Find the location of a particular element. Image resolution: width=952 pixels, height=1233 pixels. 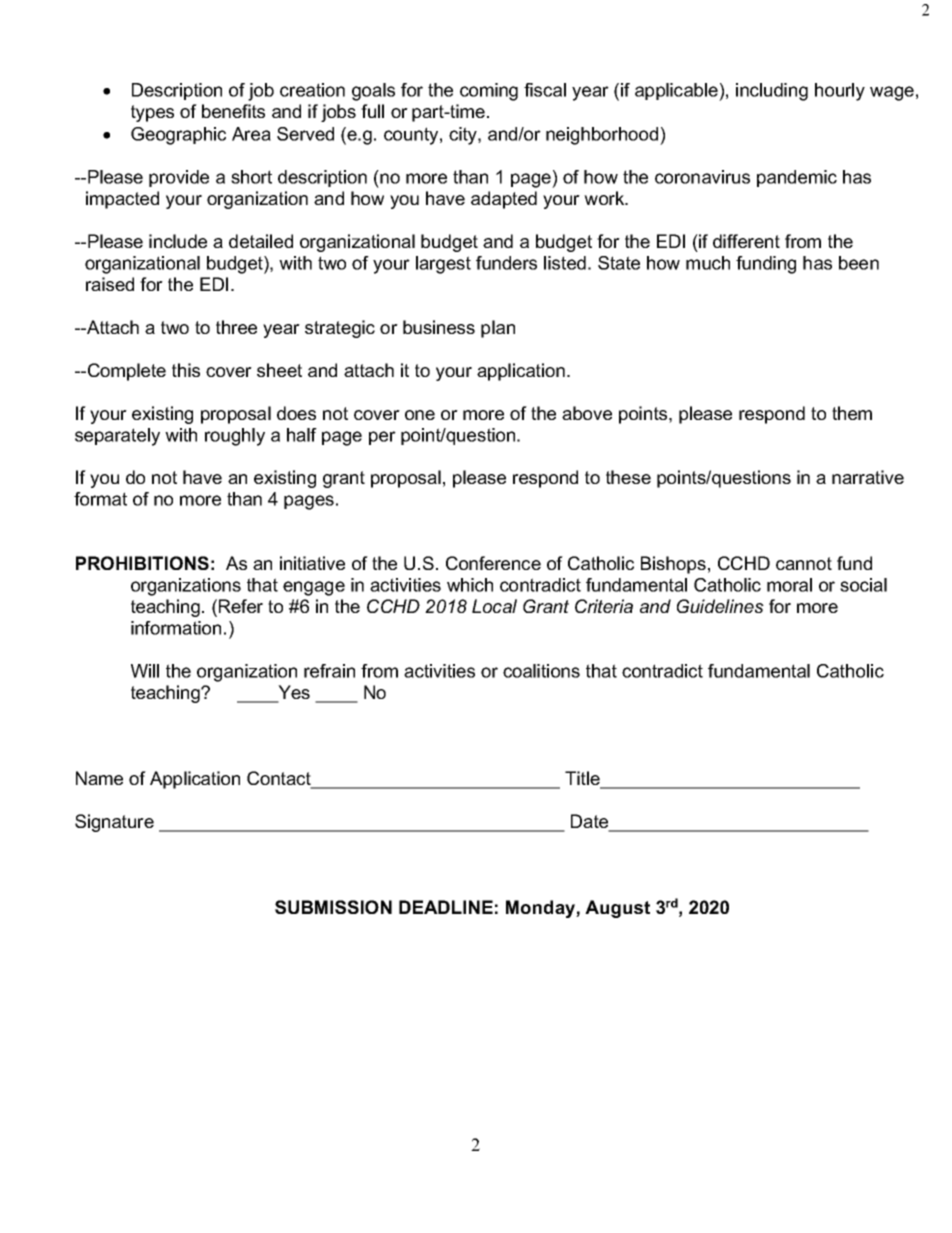

roughly is located at coordinates (235, 437).
